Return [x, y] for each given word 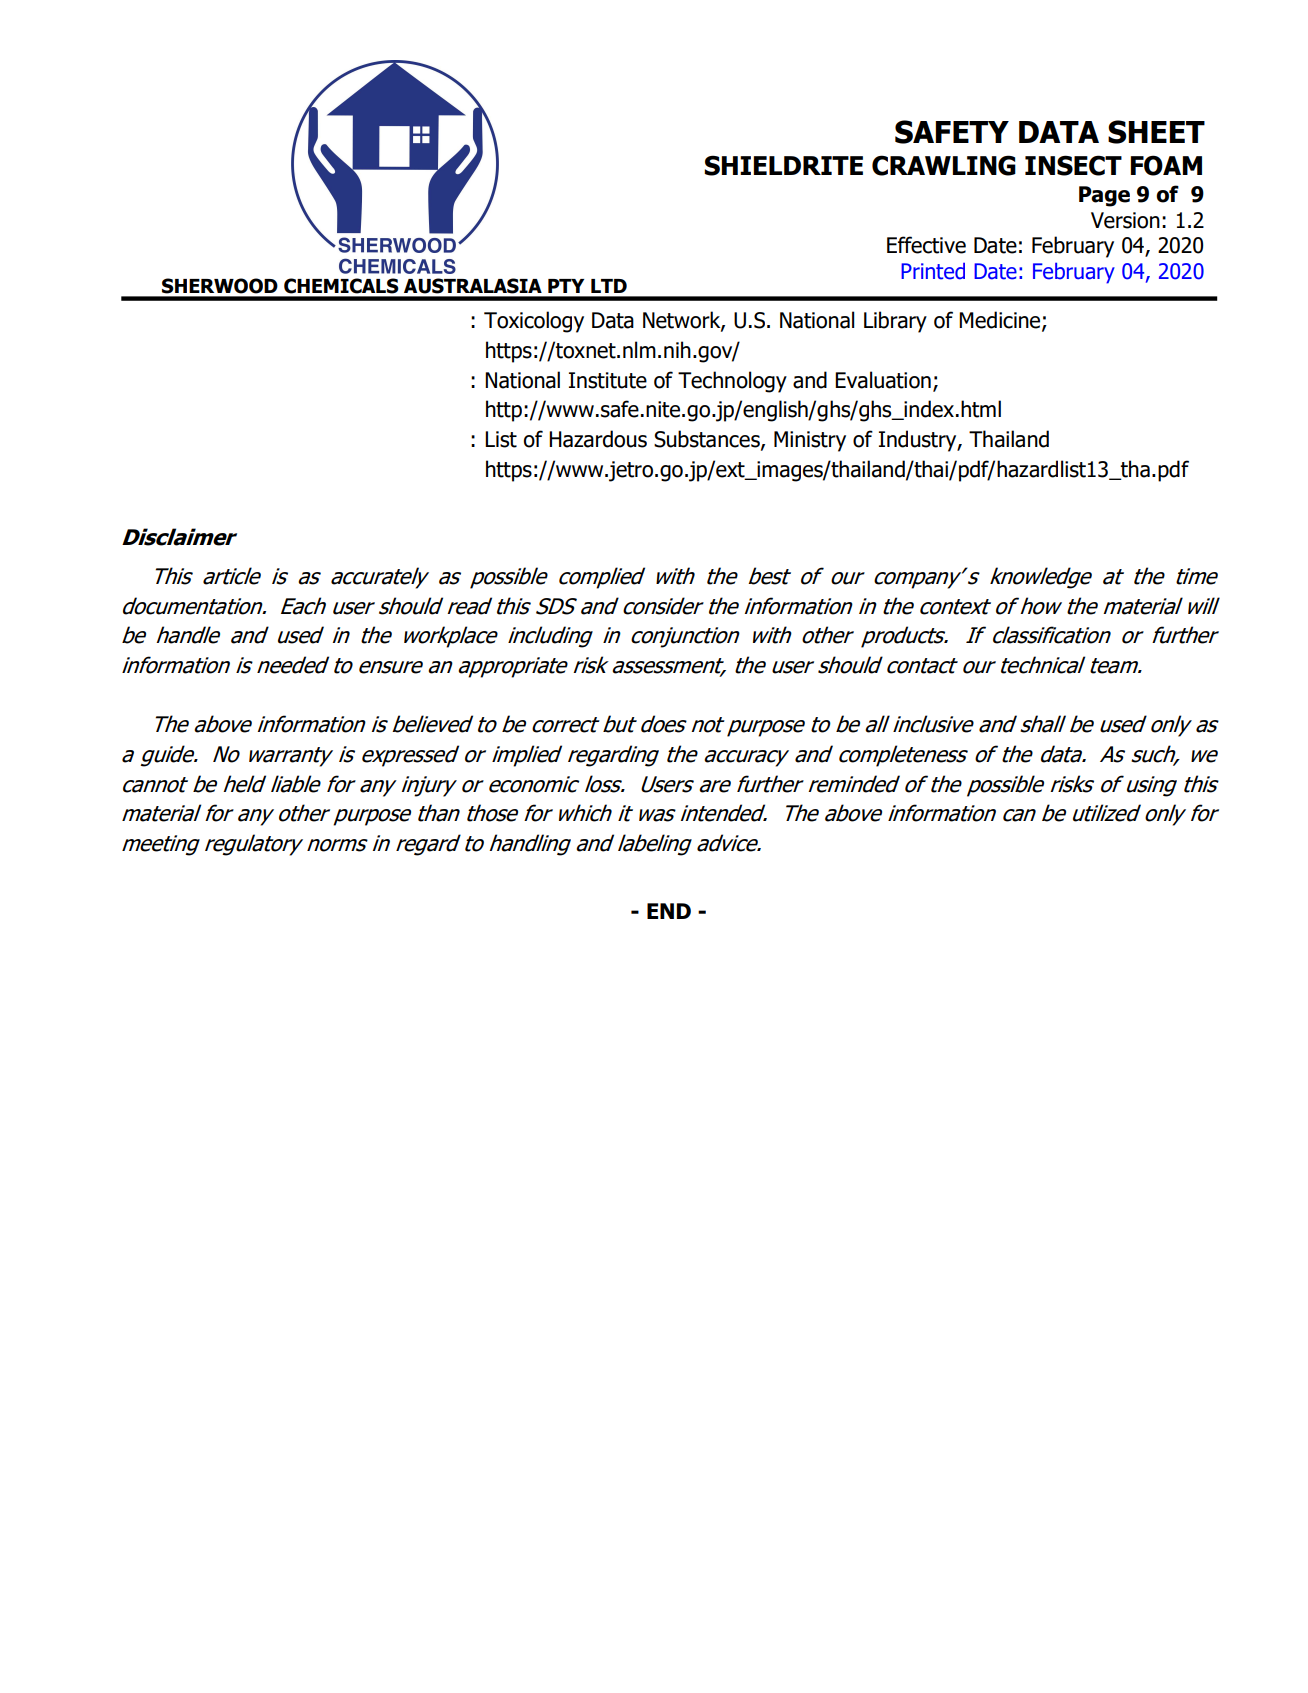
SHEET [1156, 132]
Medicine [1001, 321]
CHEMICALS [341, 286]
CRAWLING [944, 165]
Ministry [810, 441]
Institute [608, 380]
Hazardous [598, 439]
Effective [926, 245]
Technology [732, 382]
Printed [933, 271]
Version [1125, 220]
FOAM [1166, 165]
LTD [609, 286]
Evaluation [883, 380]
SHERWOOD [220, 286]
